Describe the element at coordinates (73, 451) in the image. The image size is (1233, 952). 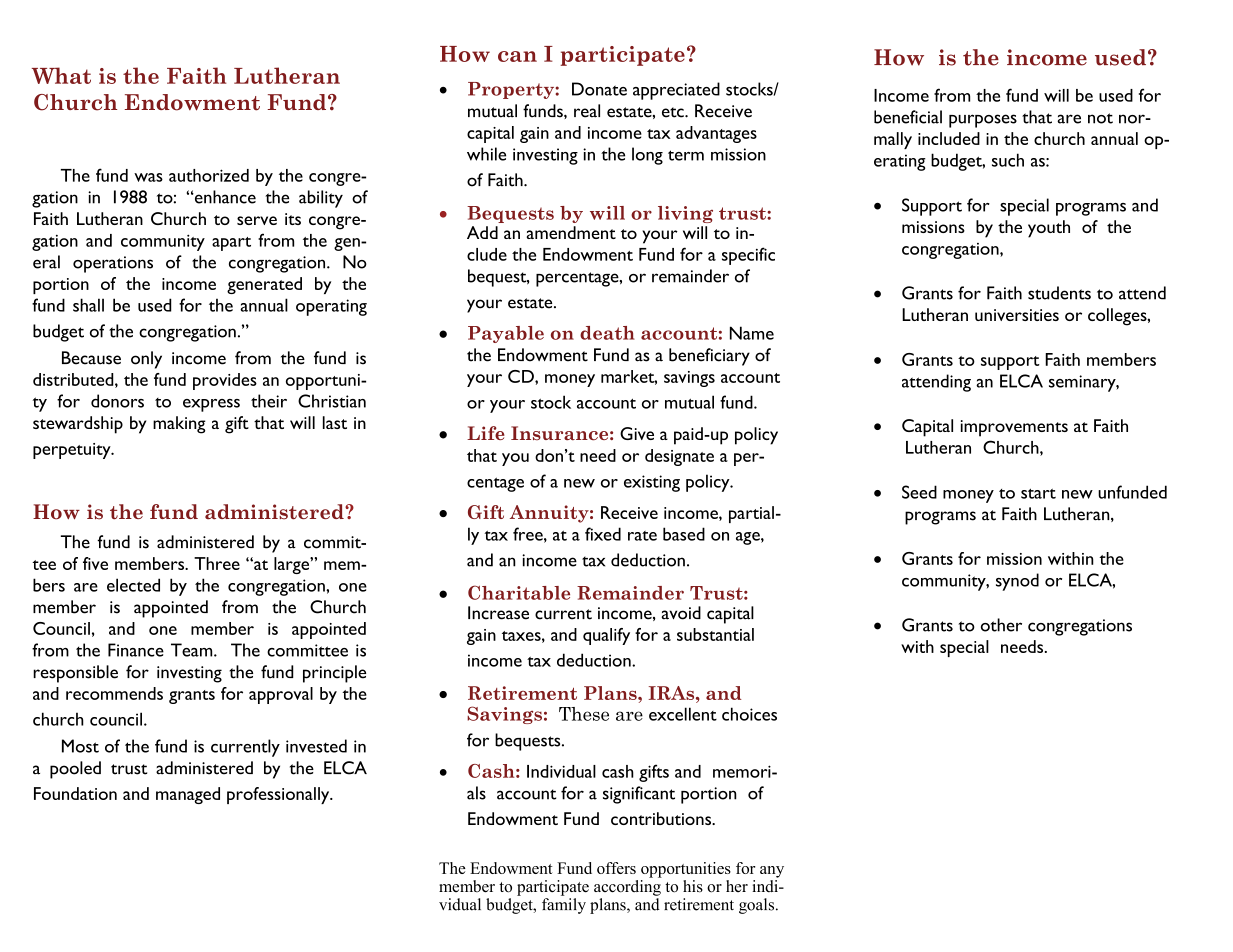
I see `perpetuity` at that location.
